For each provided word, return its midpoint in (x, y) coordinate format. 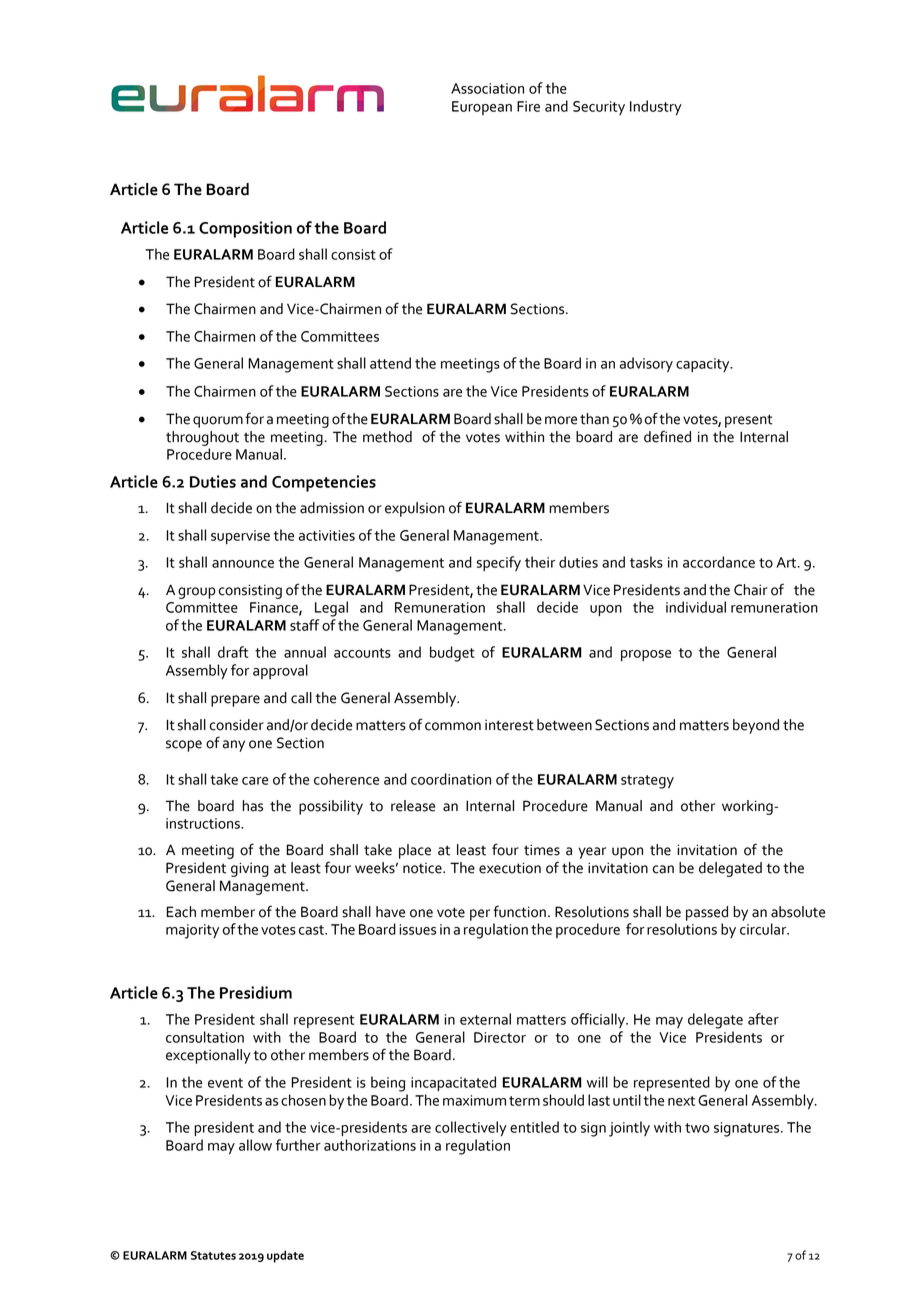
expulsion (415, 509)
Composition (245, 229)
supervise (240, 537)
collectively (471, 1128)
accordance (719, 562)
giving (250, 869)
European (482, 108)
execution (510, 868)
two (697, 1128)
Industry (656, 107)
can (663, 869)
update (285, 1256)
